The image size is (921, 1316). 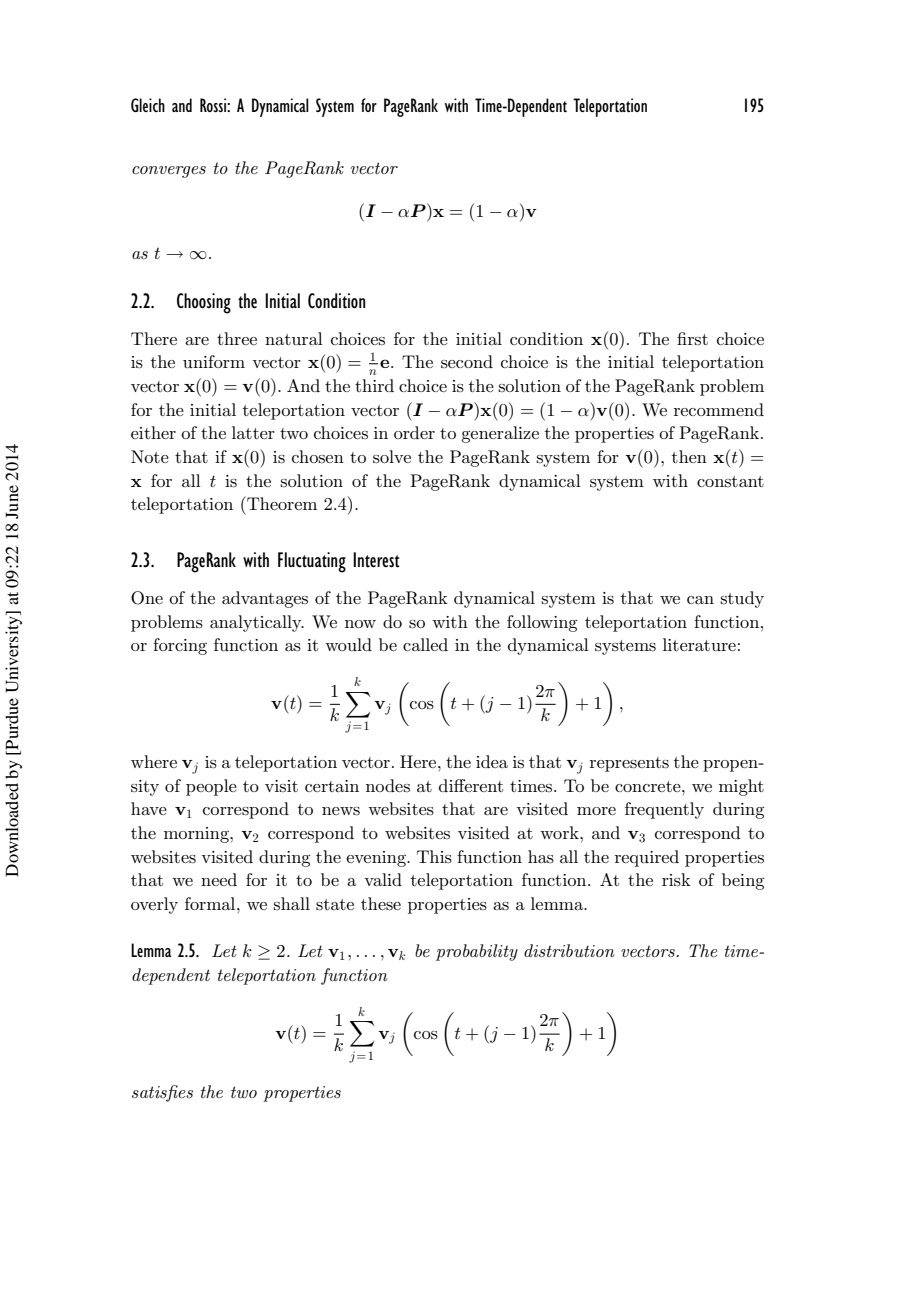 What do you see at coordinates (425, 644) in the screenshot?
I see `called` at bounding box center [425, 644].
